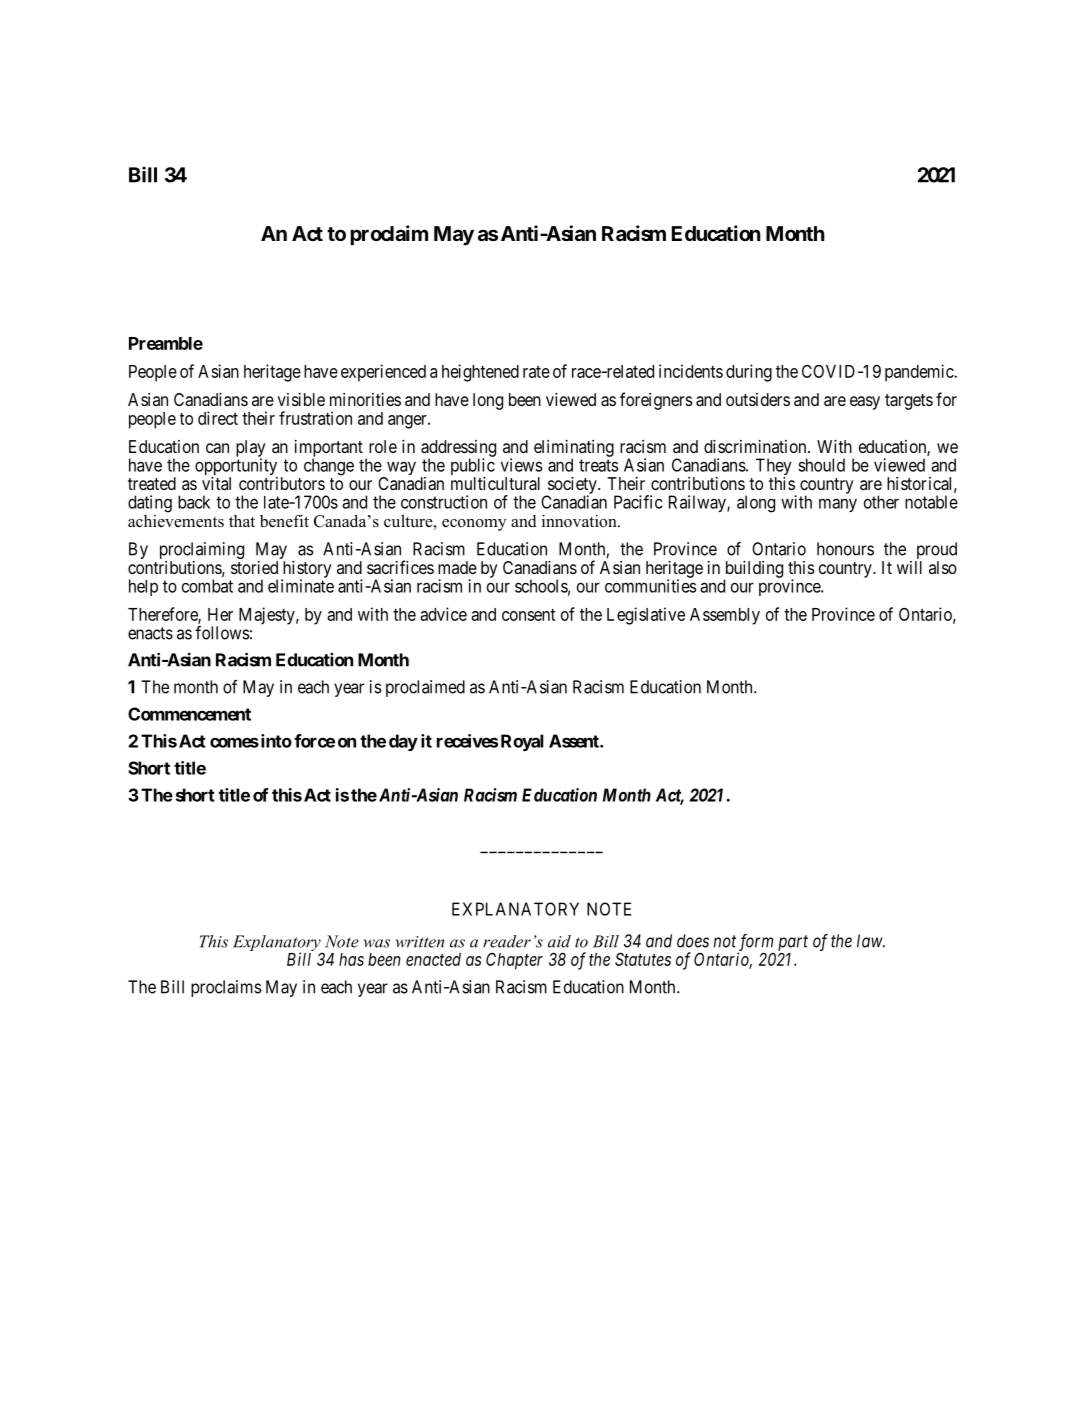  What do you see at coordinates (301, 399) in the image?
I see `visible` at bounding box center [301, 399].
